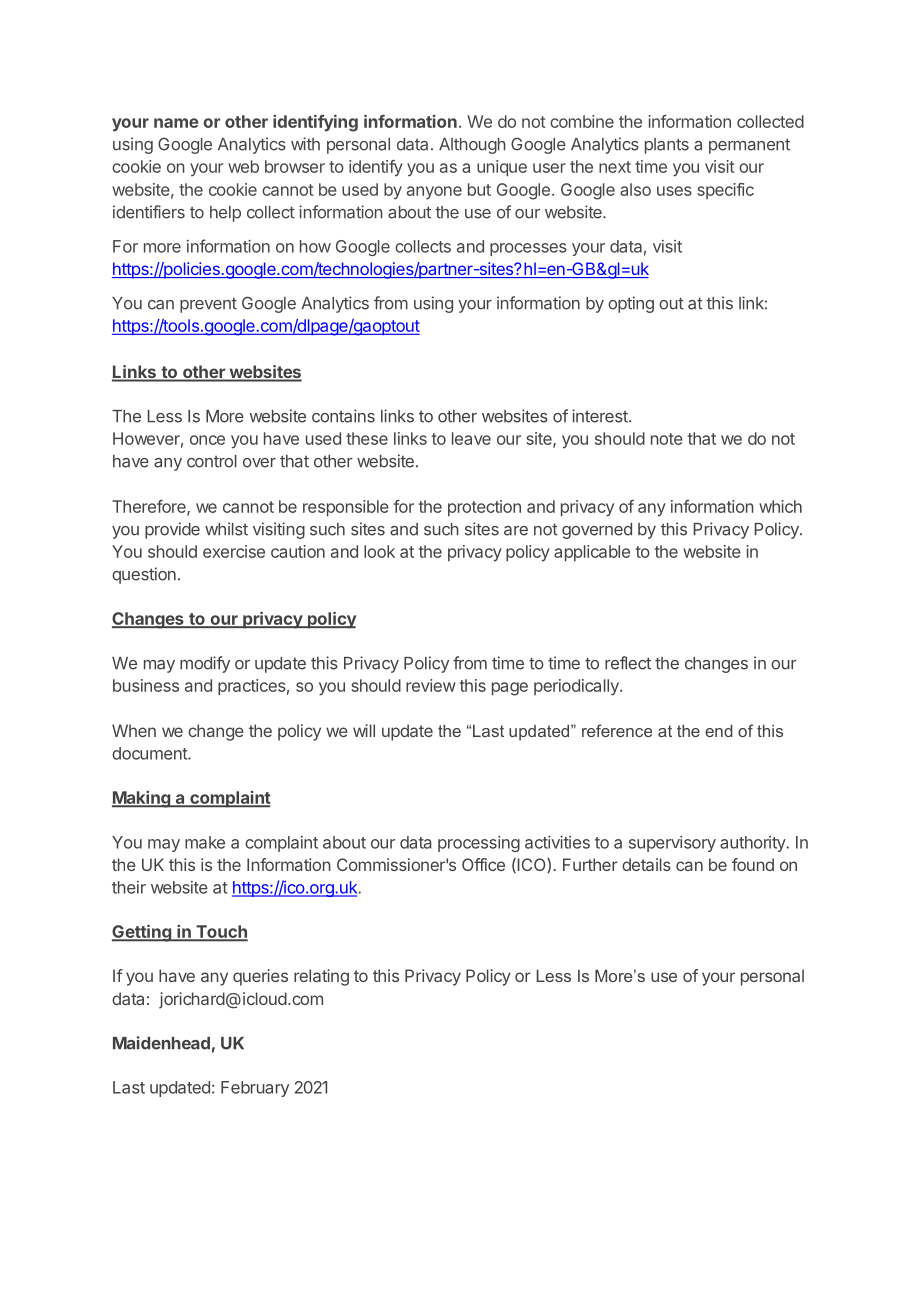  Describe the element at coordinates (667, 146) in the page. I see `plants` at that location.
